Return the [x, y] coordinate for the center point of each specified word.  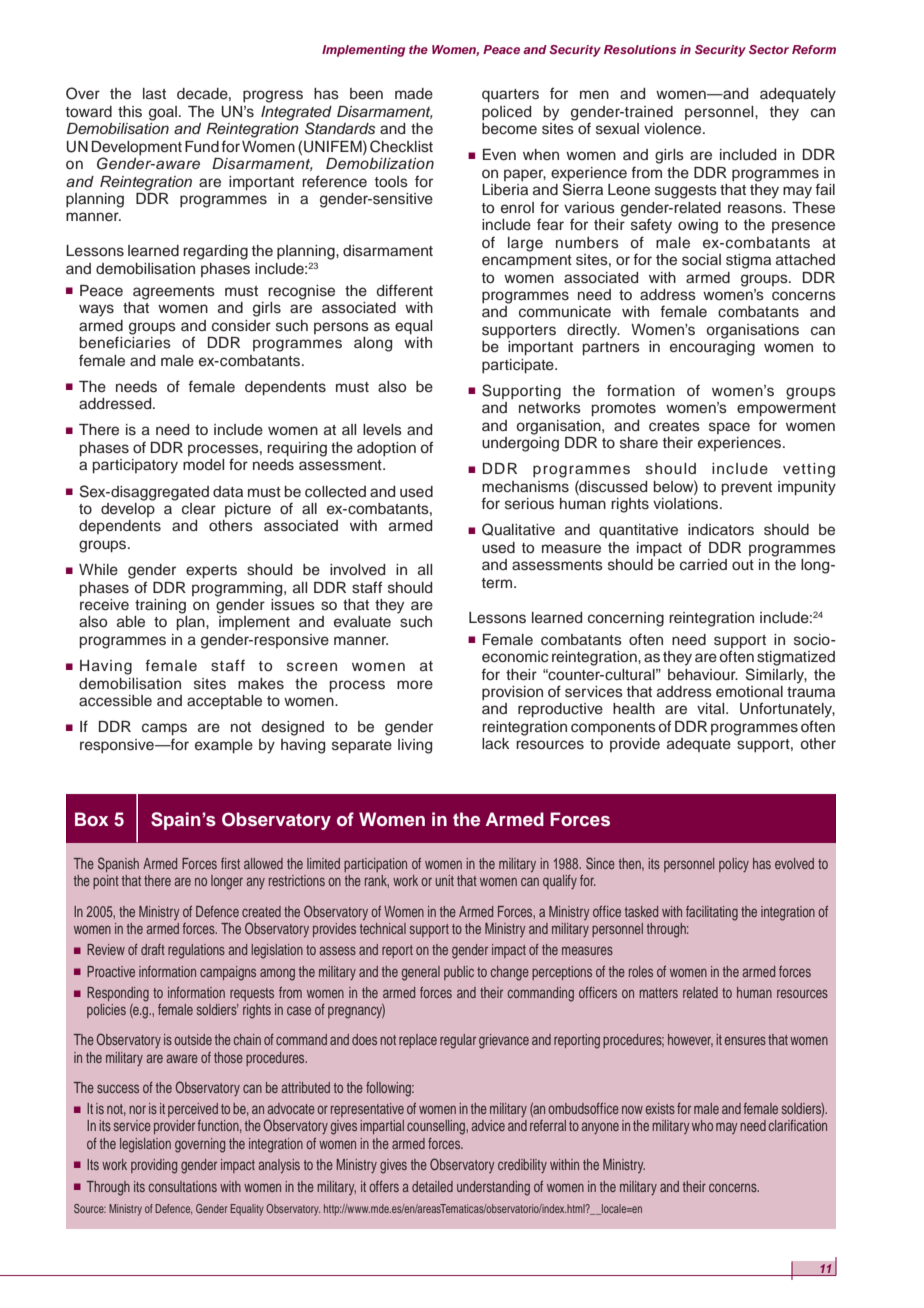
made [414, 94]
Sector [769, 49]
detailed [432, 1186]
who [702, 1125]
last [154, 94]
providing [154, 1166]
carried [703, 565]
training [160, 606]
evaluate [362, 622]
